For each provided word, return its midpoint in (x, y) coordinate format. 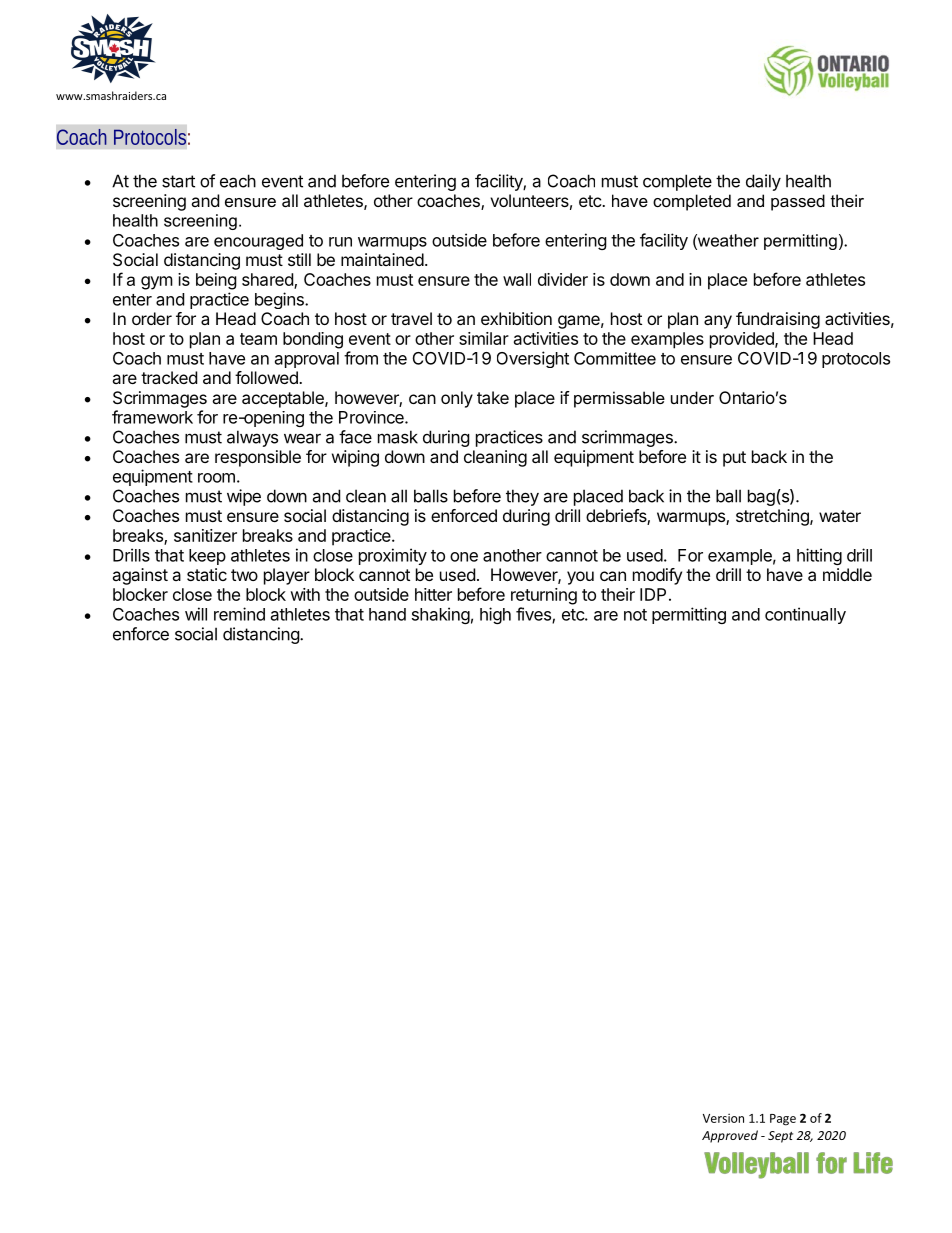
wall (517, 279)
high (495, 615)
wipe (244, 497)
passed (798, 202)
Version (723, 1118)
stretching (773, 517)
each (238, 181)
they (522, 497)
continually (805, 615)
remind (239, 614)
